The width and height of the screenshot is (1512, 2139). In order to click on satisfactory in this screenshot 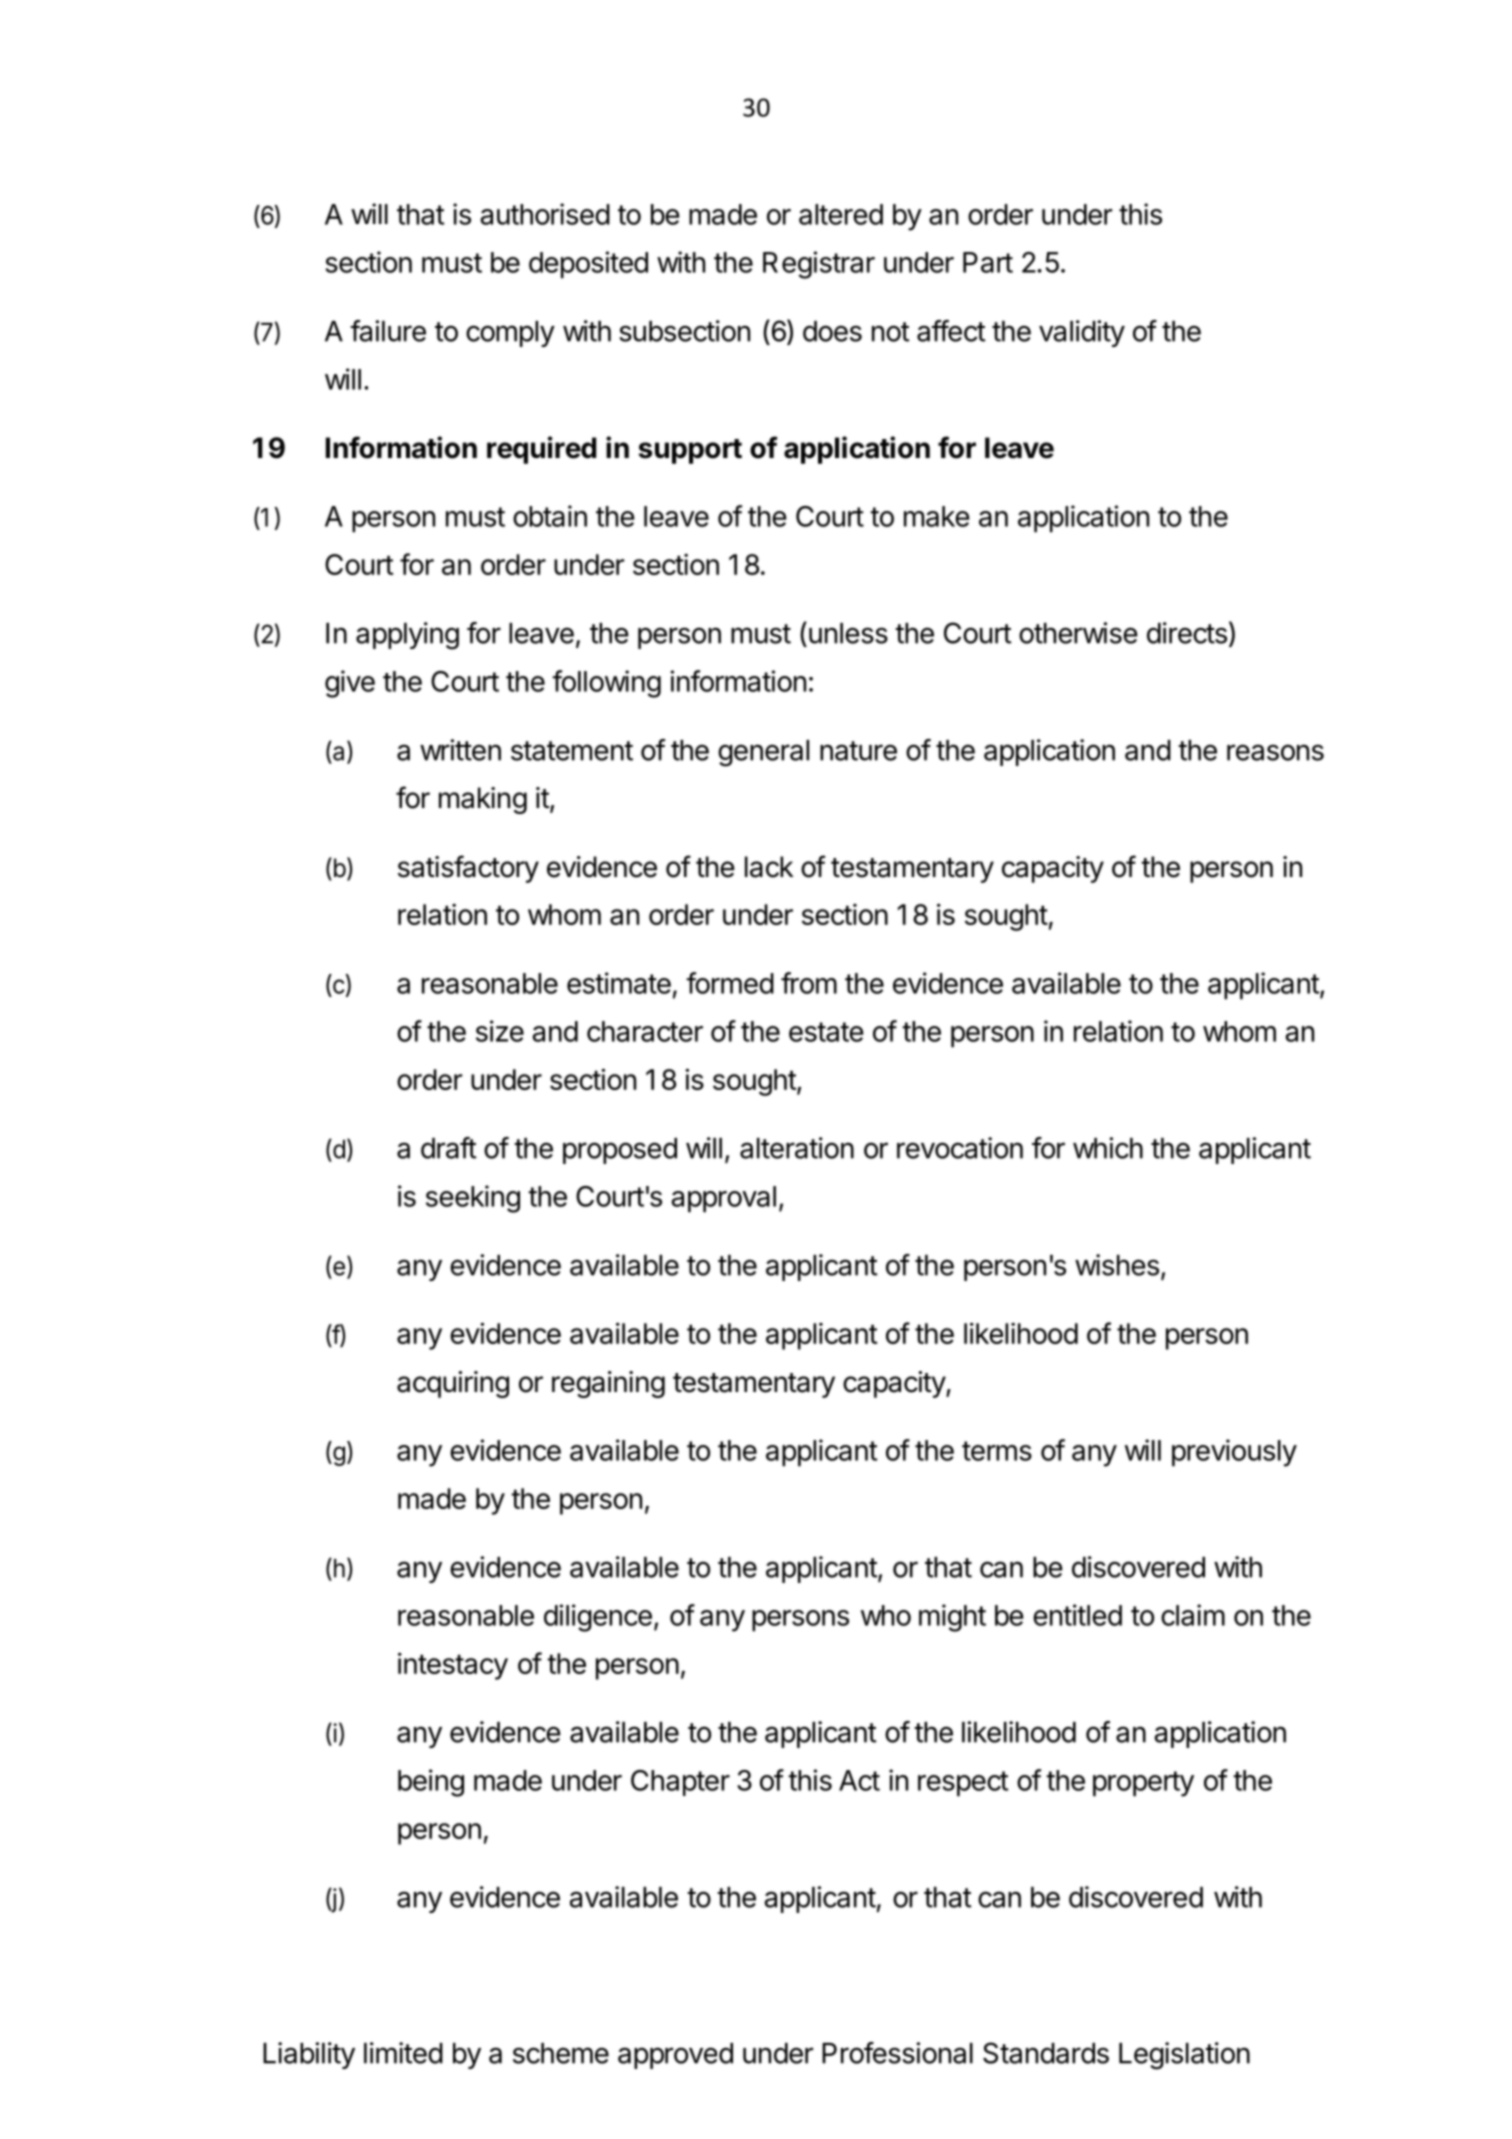, I will do `click(468, 869)`.
